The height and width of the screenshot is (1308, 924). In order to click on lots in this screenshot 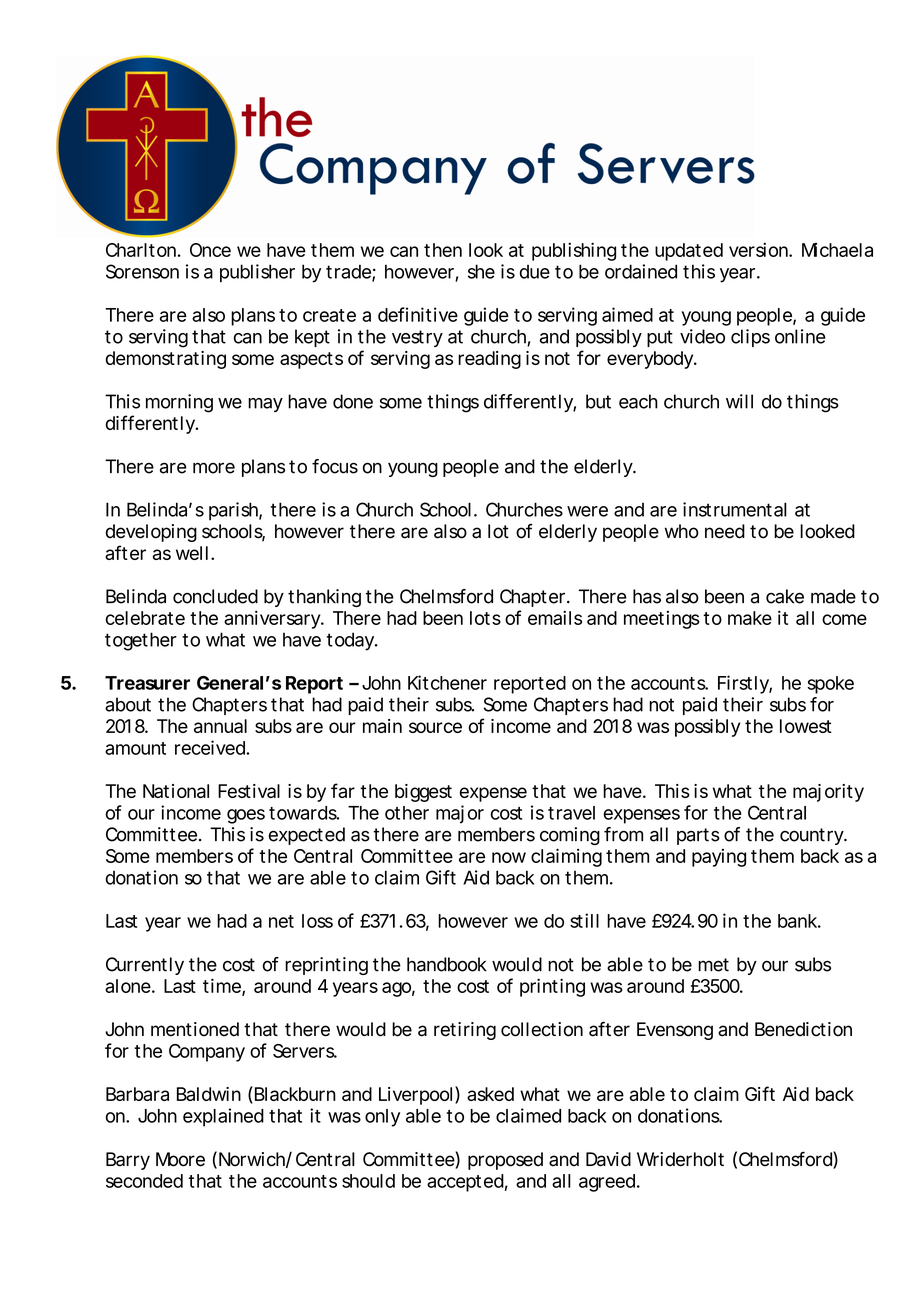, I will do `click(485, 618)`.
